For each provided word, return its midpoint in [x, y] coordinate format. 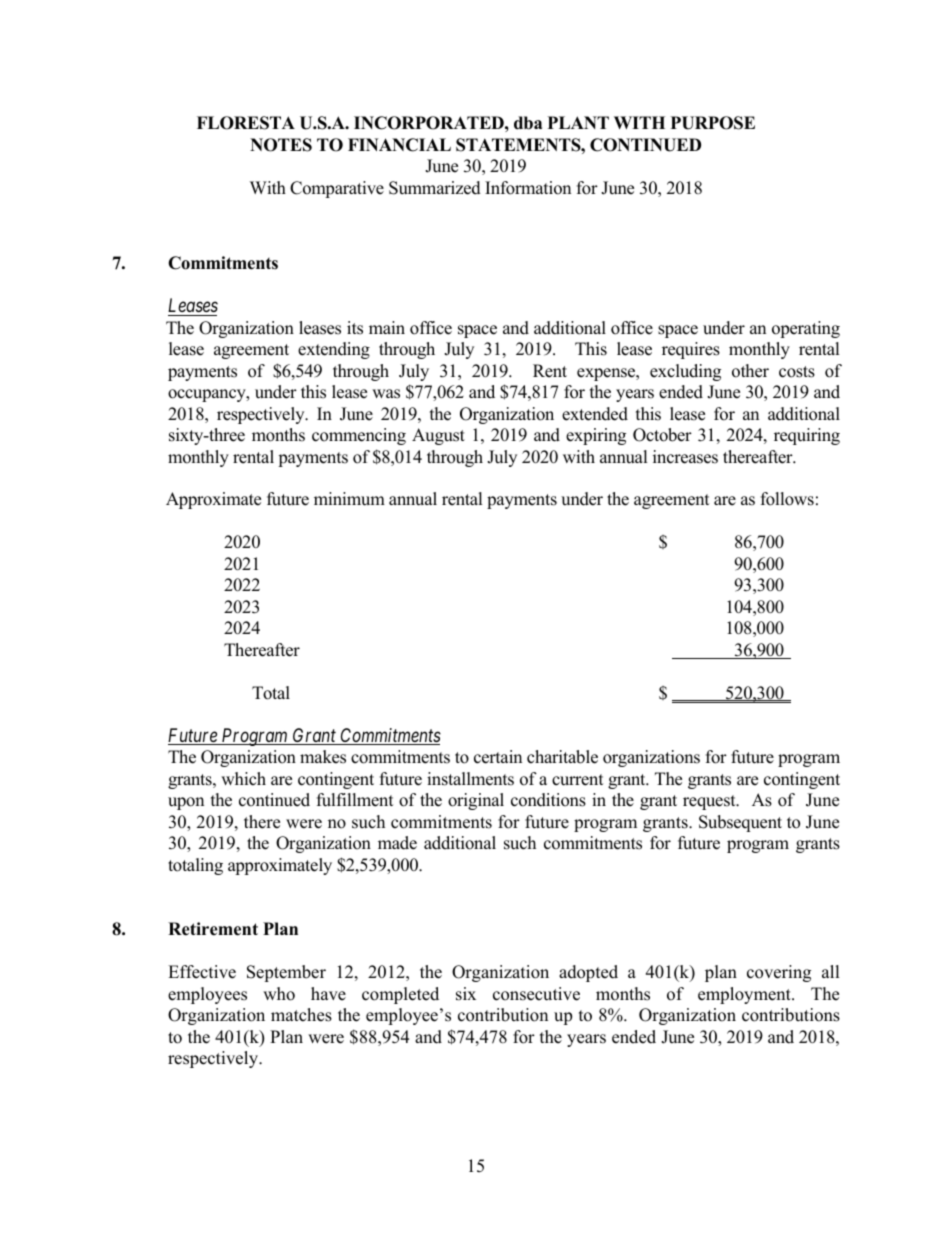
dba [528, 123]
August [438, 436]
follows [787, 499]
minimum [349, 499]
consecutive [536, 994]
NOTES [281, 145]
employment [745, 995]
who [279, 994]
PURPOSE [713, 123]
